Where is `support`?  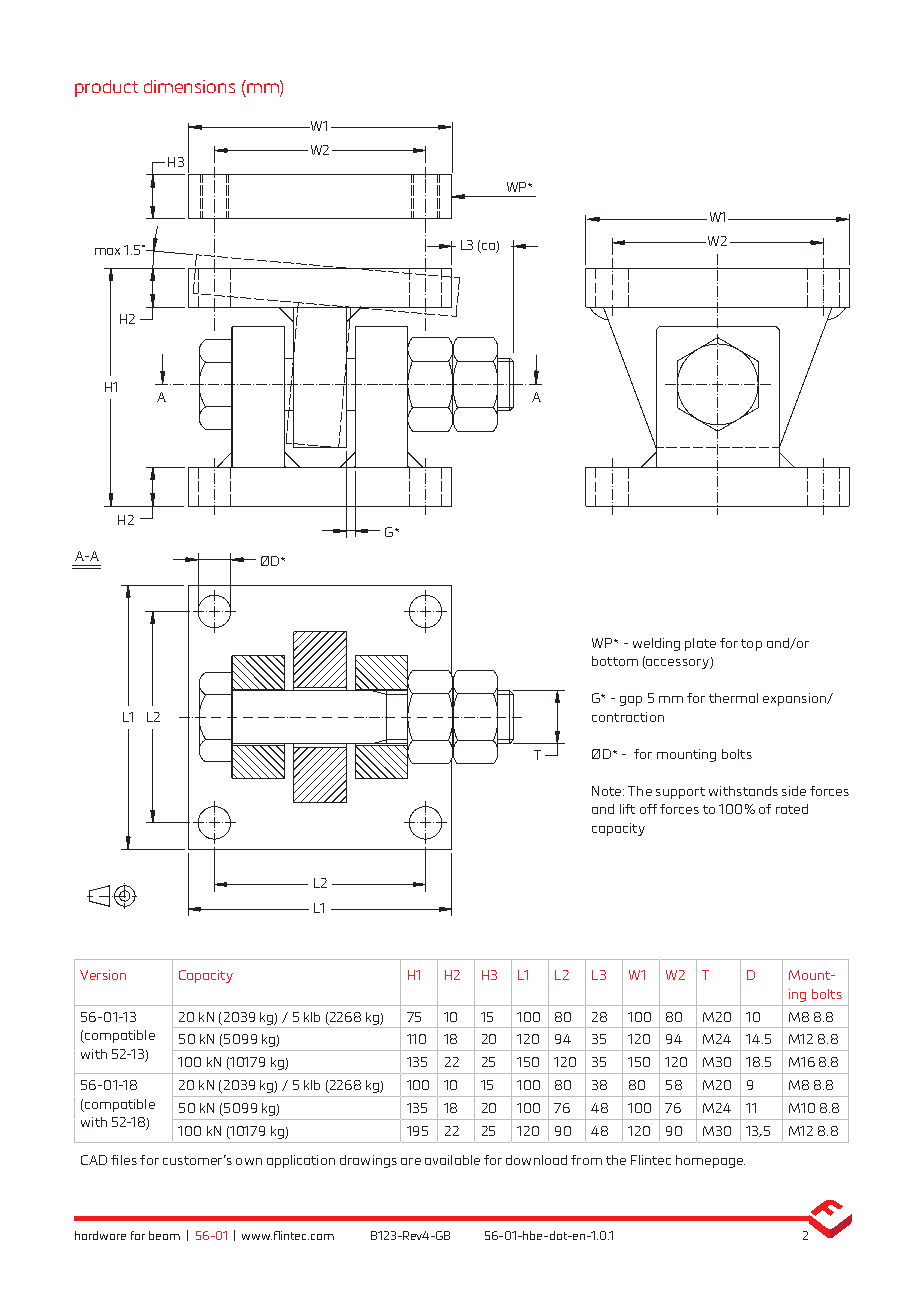
support is located at coordinates (680, 793).
